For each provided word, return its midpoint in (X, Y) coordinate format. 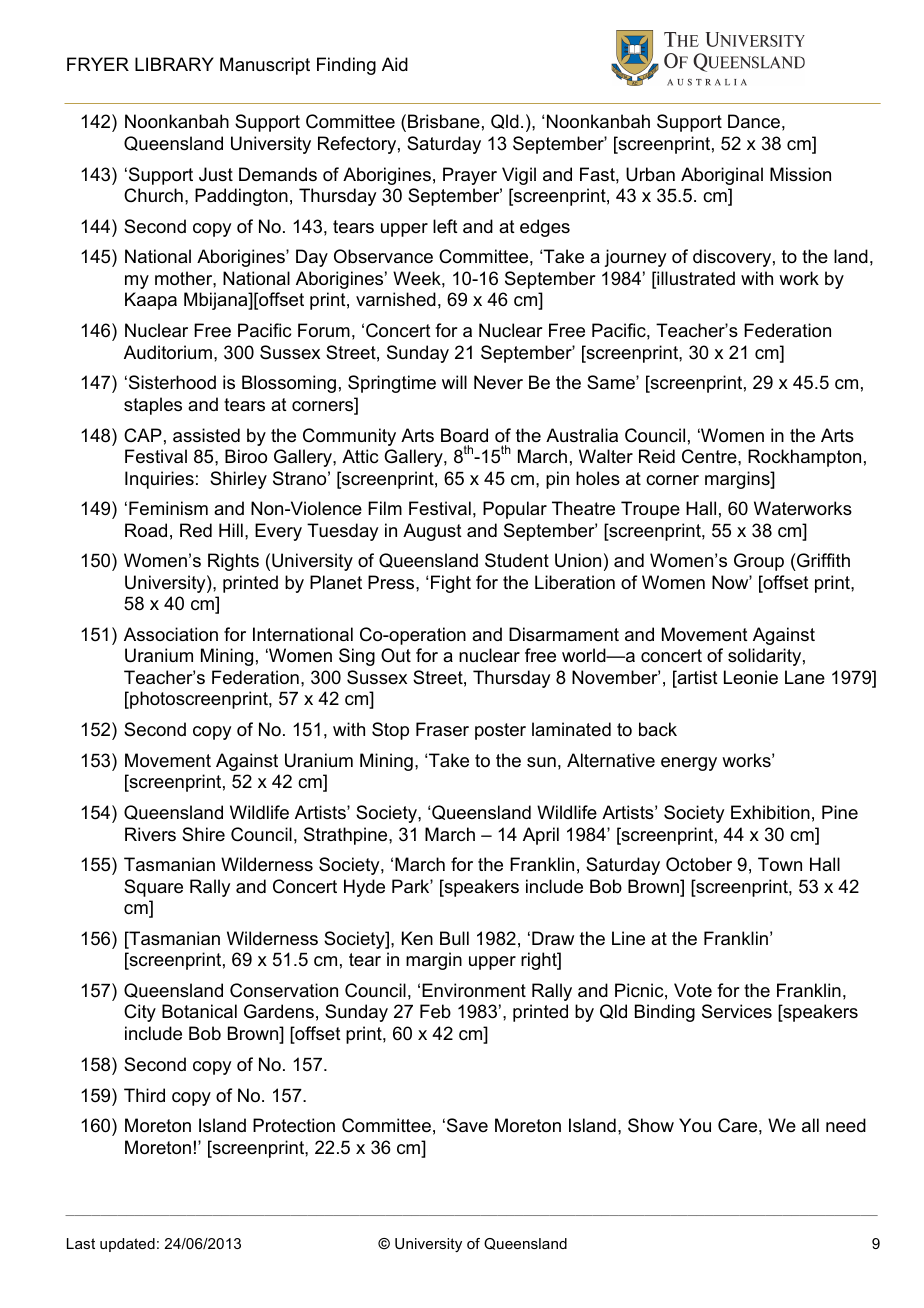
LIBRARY (174, 64)
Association (171, 634)
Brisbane (444, 121)
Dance (754, 121)
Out (396, 655)
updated (127, 1245)
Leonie (751, 677)
